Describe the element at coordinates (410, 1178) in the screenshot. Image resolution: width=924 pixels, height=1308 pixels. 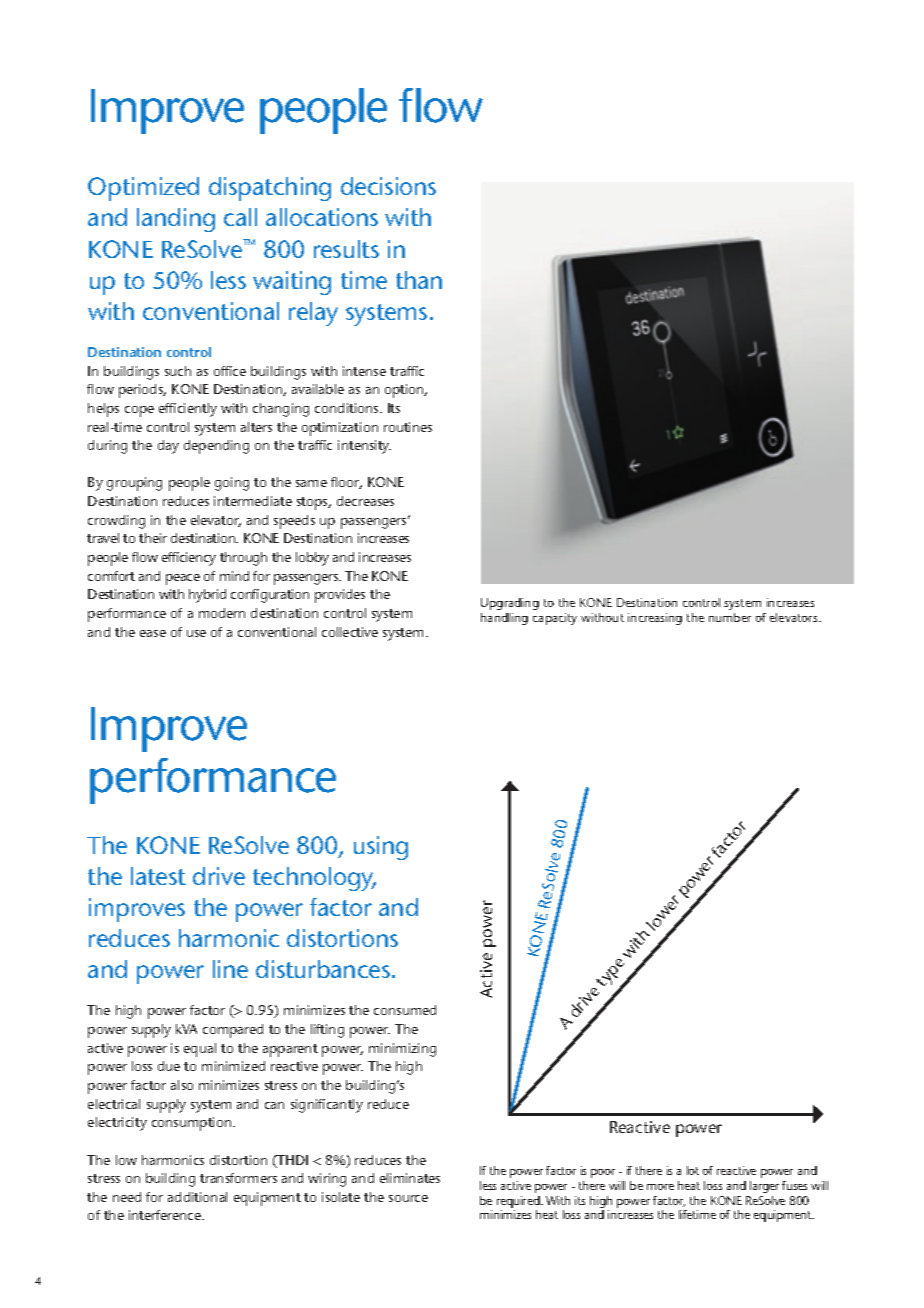
I see `eliminates` at that location.
